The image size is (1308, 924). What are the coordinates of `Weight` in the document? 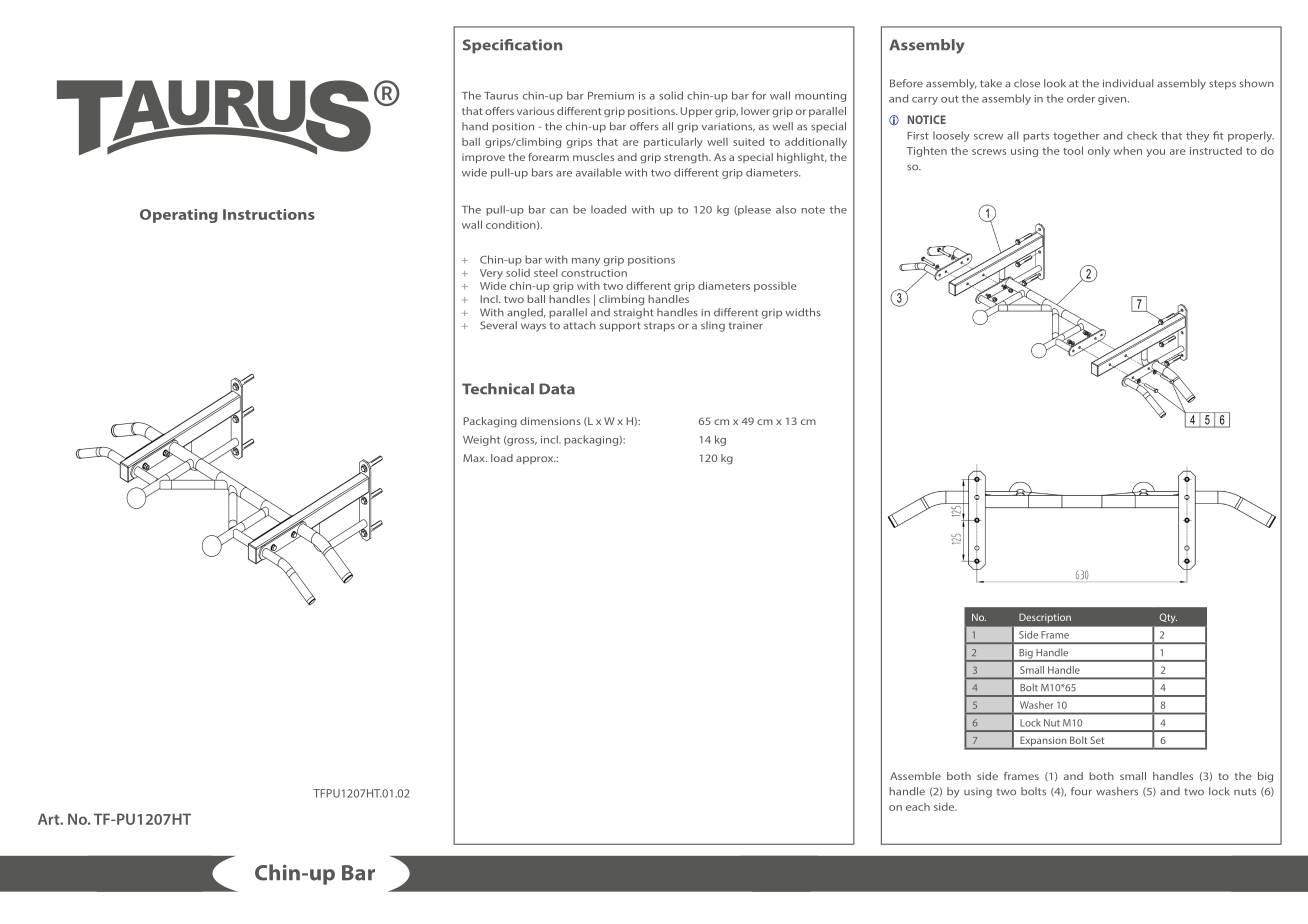 It's located at (481, 440).
